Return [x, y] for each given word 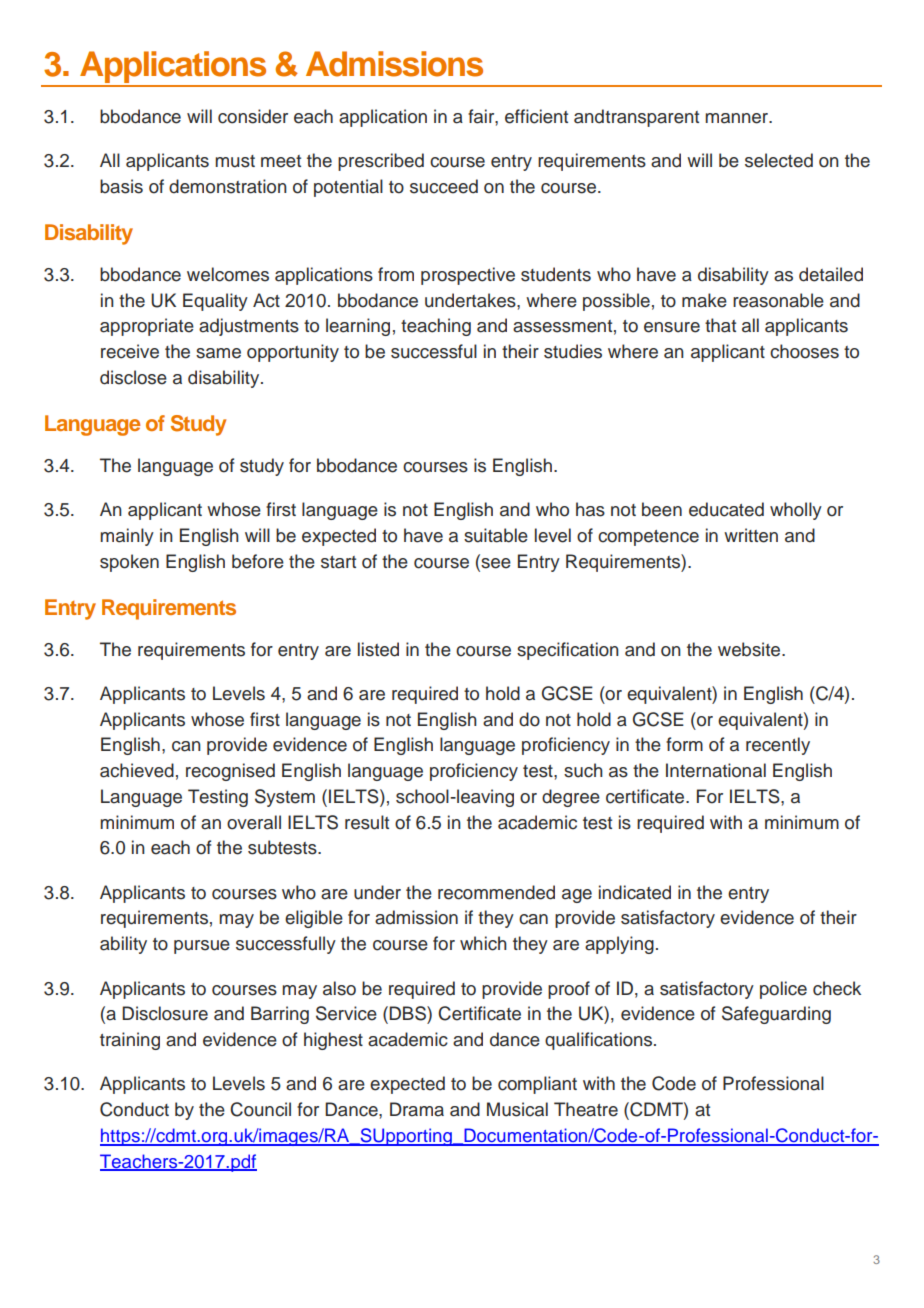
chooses [804, 351]
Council [260, 1109]
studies [573, 351]
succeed [444, 186]
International [716, 770]
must [235, 161]
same [218, 353]
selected [779, 160]
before [258, 561]
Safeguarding [776, 1015]
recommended [496, 892]
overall [254, 822]
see [495, 562]
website [750, 649]
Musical [517, 1109]
